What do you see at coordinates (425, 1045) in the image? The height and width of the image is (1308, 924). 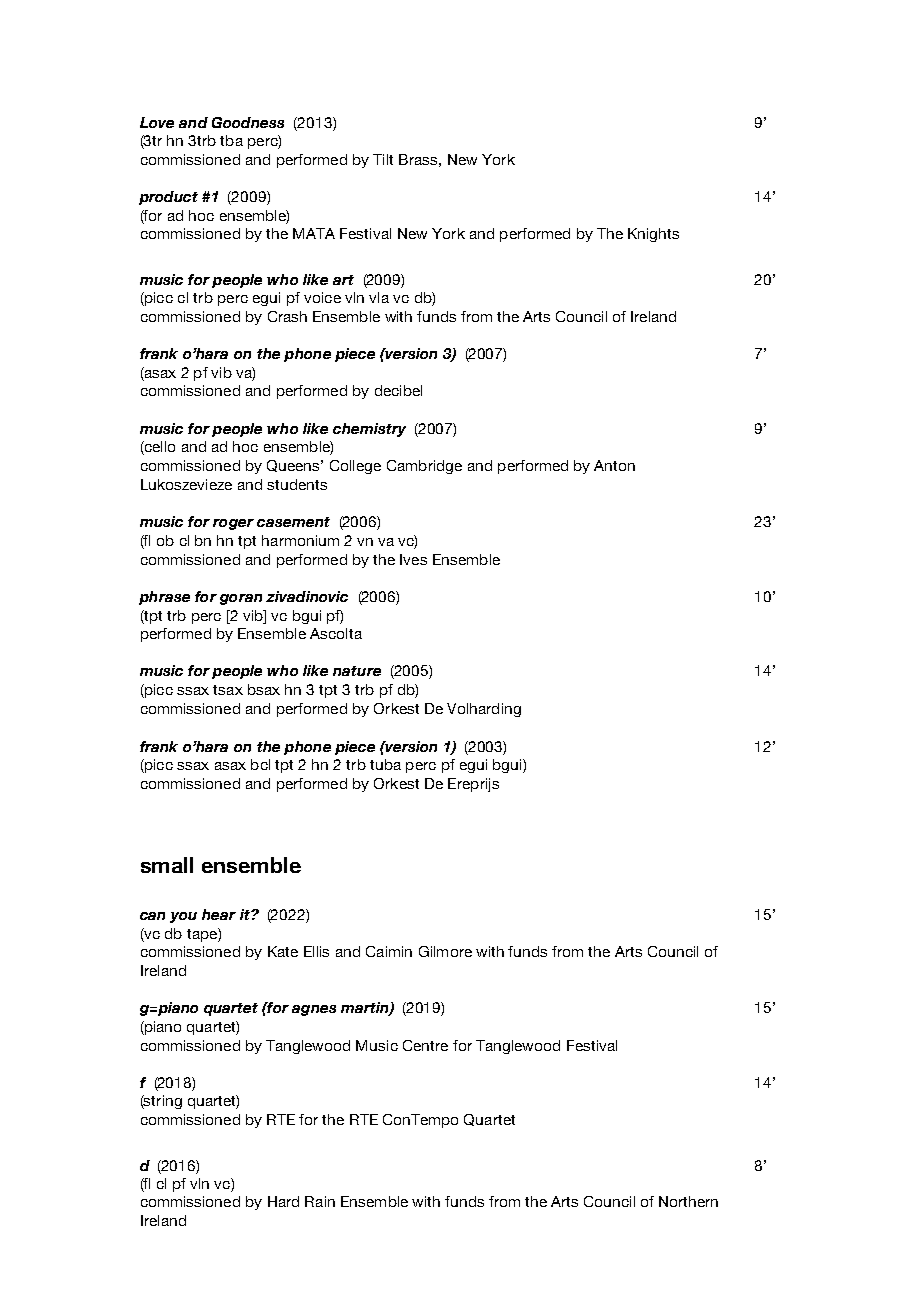 I see `Centre` at bounding box center [425, 1045].
